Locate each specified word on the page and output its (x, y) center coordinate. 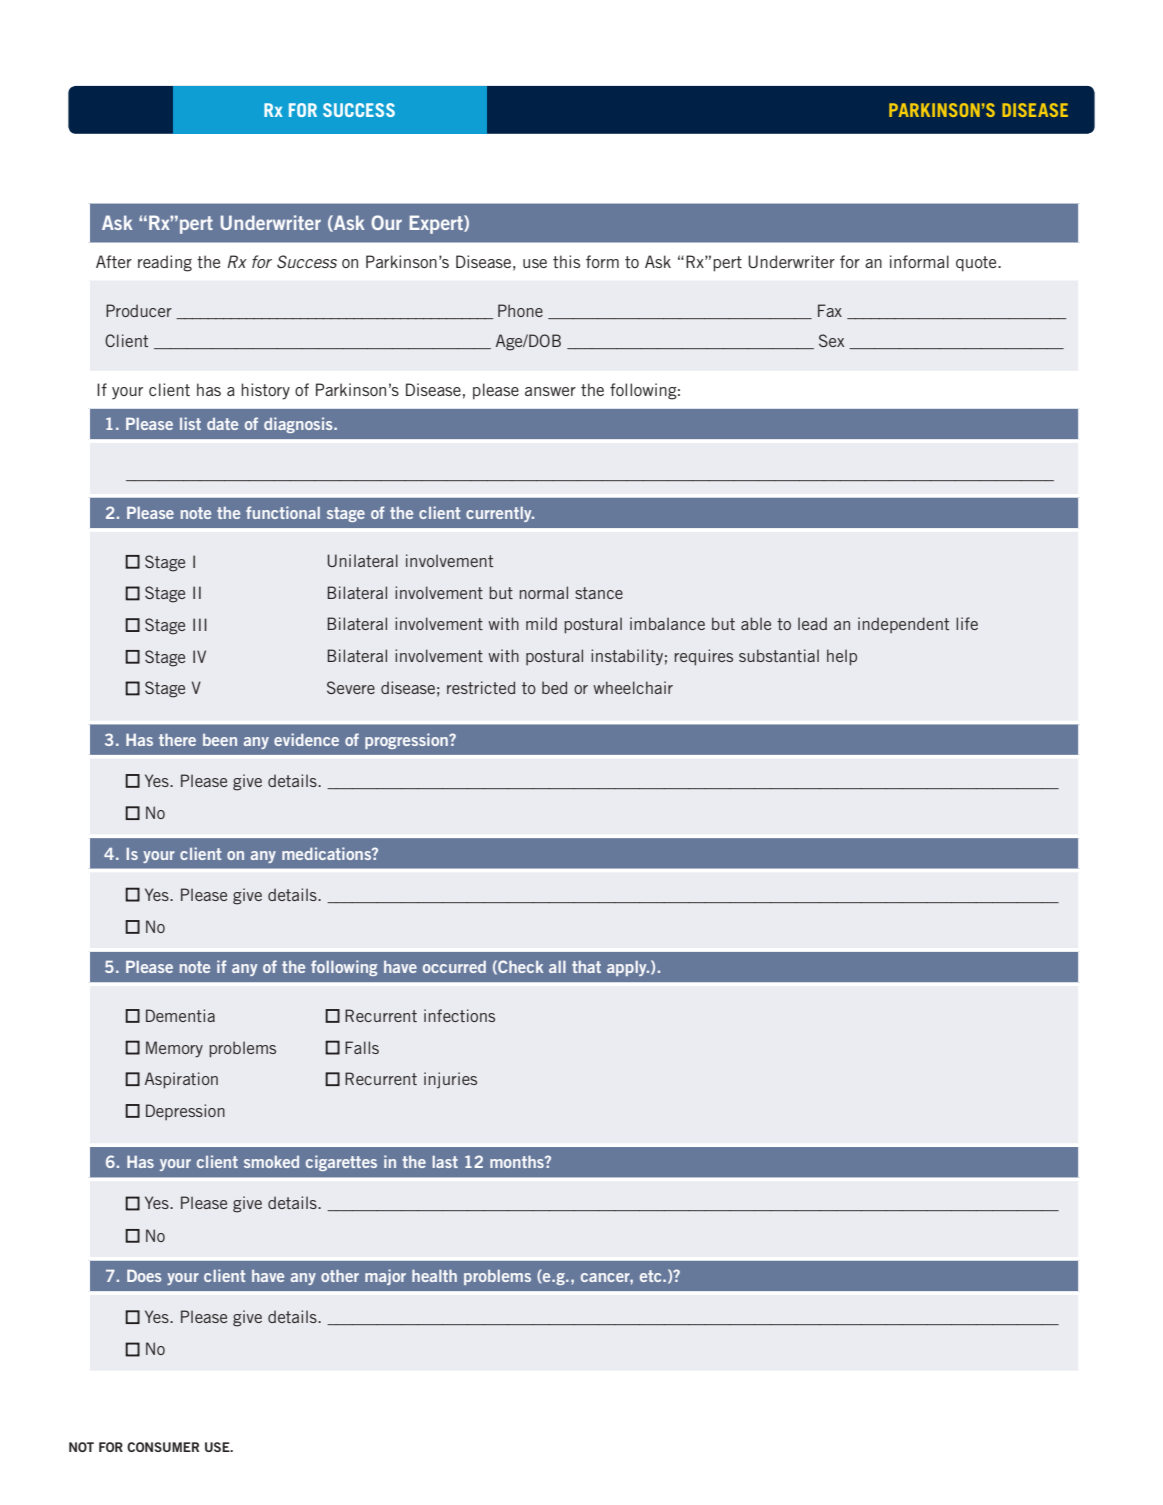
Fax (830, 310)
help (842, 657)
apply (628, 968)
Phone (520, 310)
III (200, 624)
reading (165, 263)
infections (459, 1015)
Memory (174, 1049)
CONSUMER (163, 1447)
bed (554, 687)
